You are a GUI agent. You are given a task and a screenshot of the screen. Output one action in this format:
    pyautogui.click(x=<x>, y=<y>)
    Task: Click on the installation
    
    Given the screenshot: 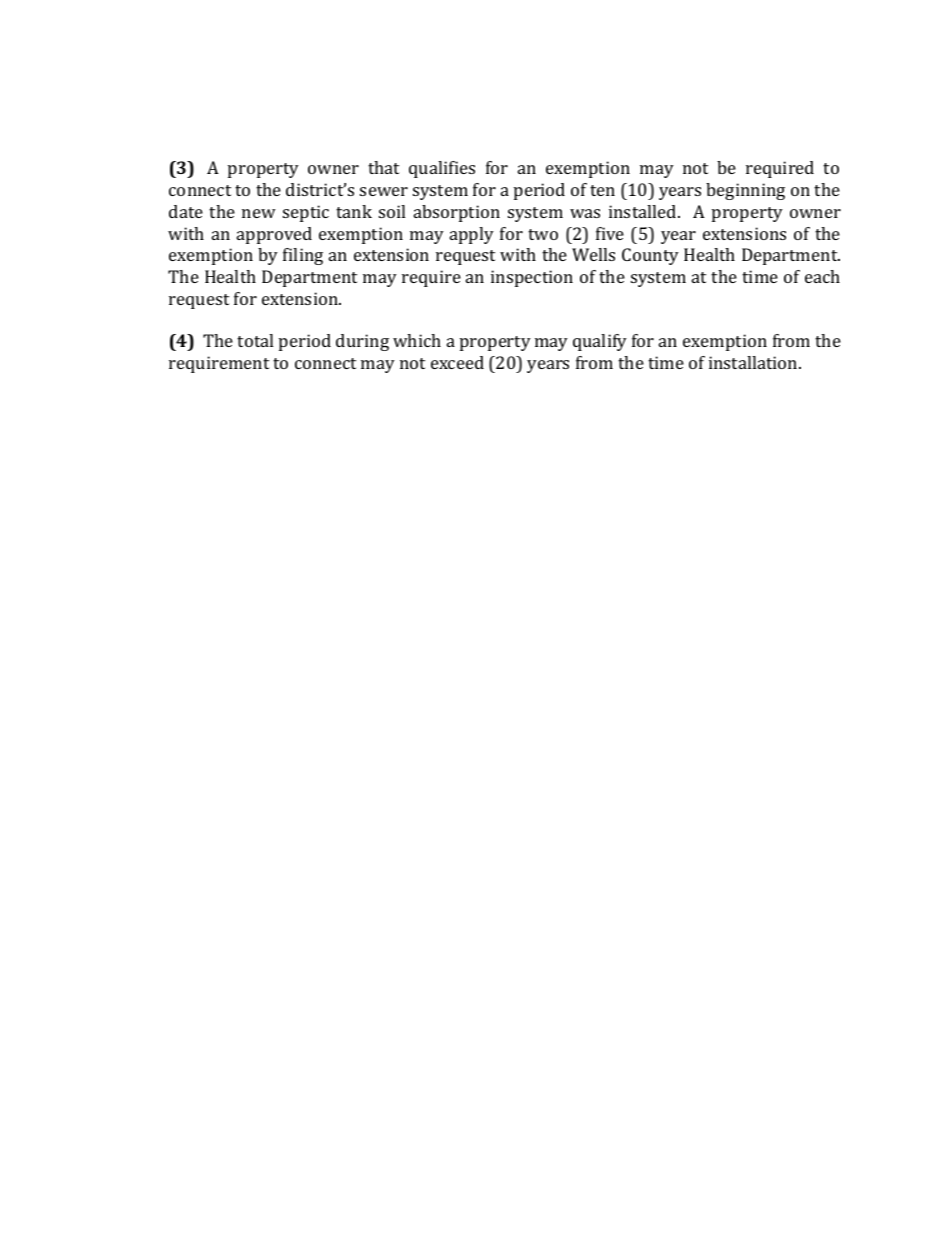 What is the action you would take?
    pyautogui.click(x=754, y=362)
